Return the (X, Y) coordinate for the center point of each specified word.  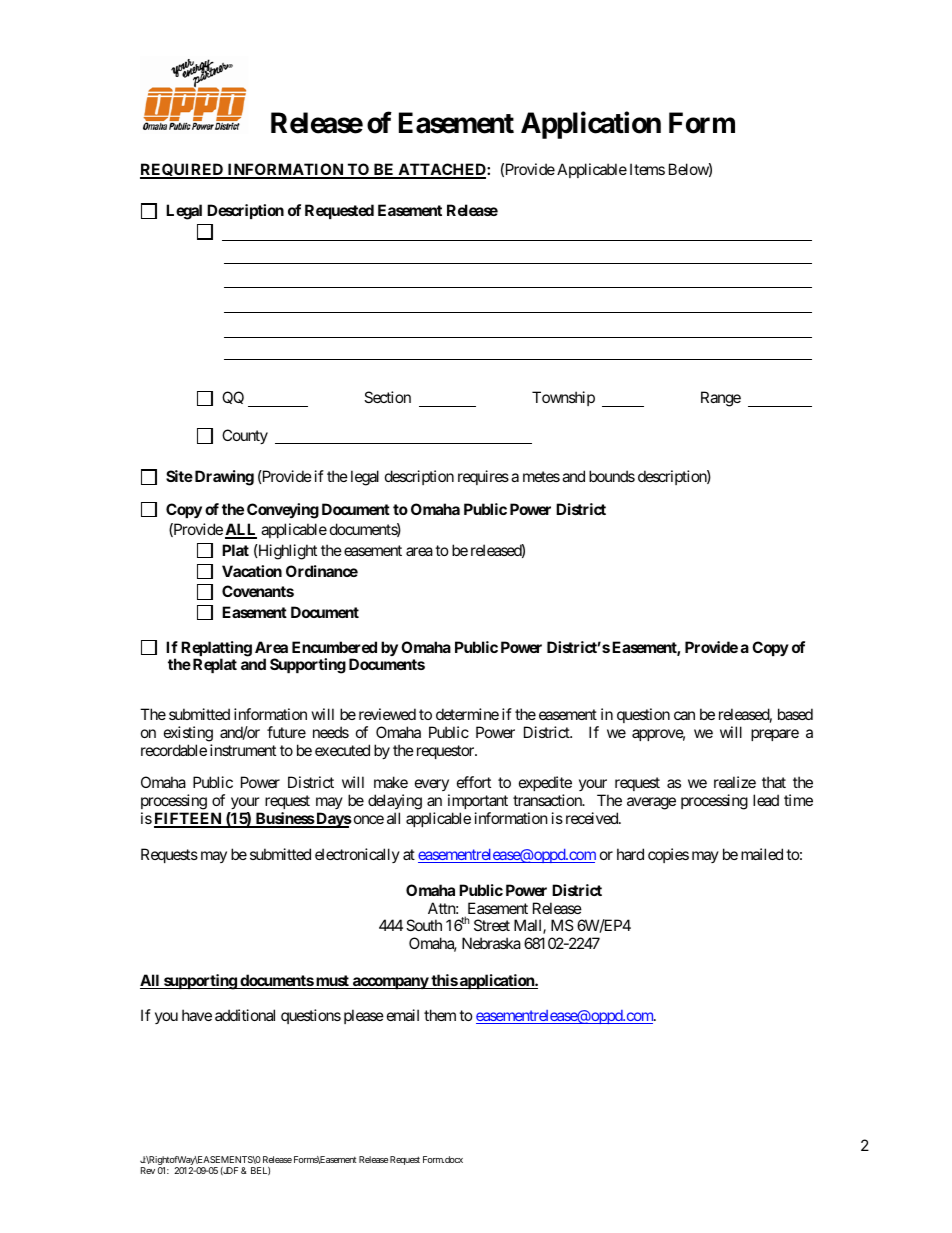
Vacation (252, 571)
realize (735, 782)
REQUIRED (183, 171)
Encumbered (334, 647)
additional (245, 1015)
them (440, 1015)
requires (483, 477)
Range (721, 399)
